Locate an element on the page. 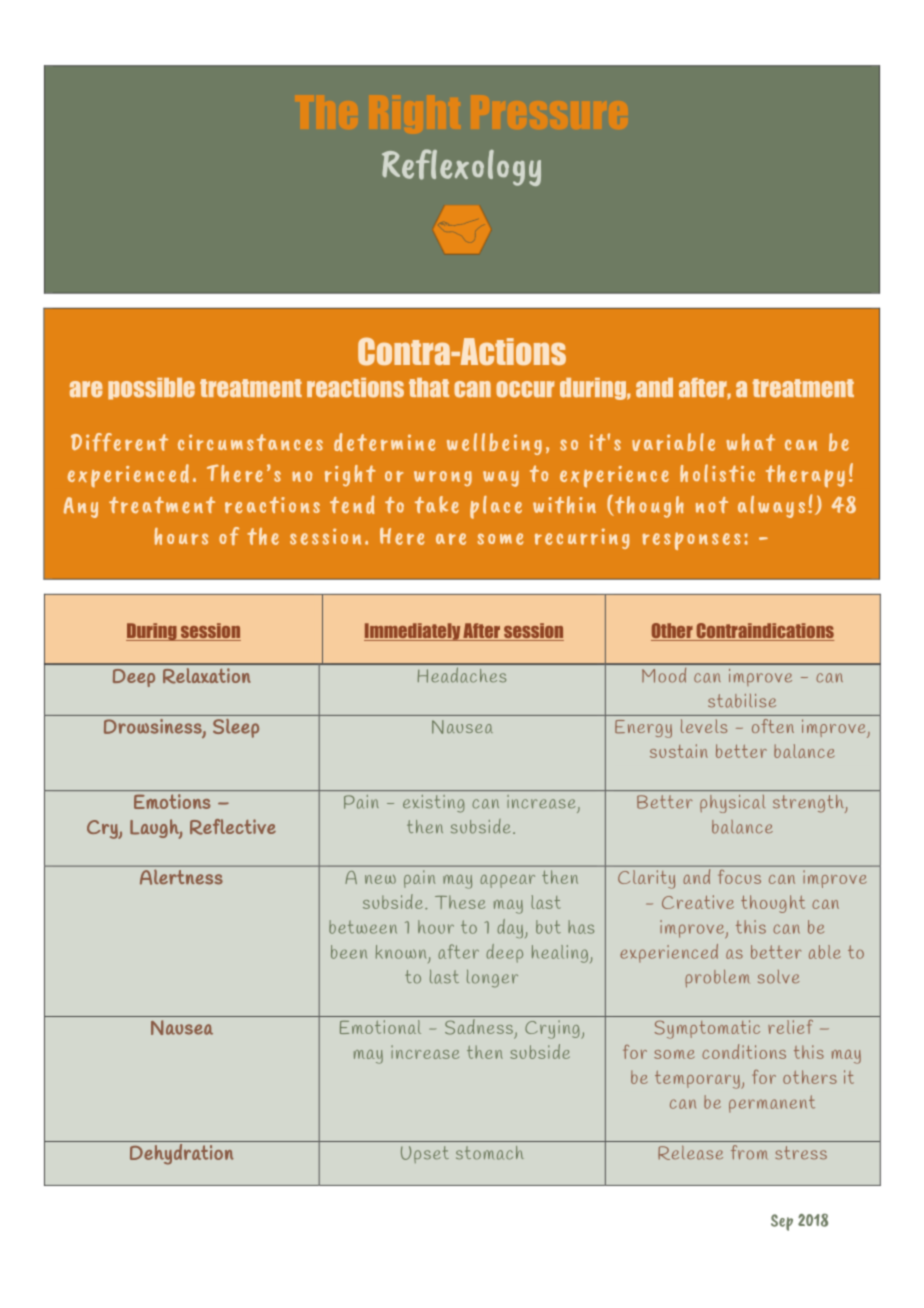 The width and height of the document is (924, 1308). occur is located at coordinates (525, 389).
